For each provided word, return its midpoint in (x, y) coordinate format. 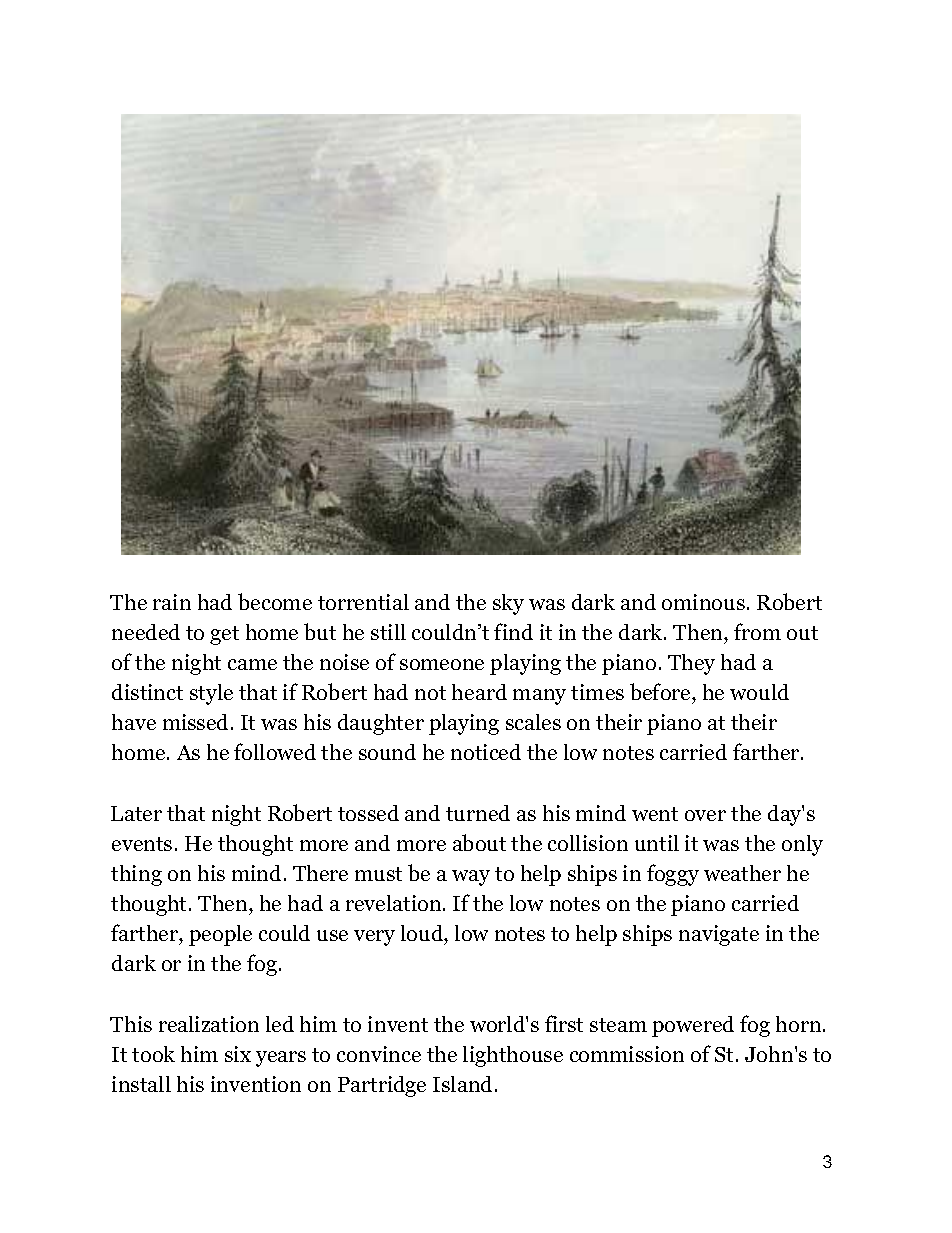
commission (627, 1054)
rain (172, 602)
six (238, 1054)
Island (464, 1084)
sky (508, 604)
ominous (703, 602)
